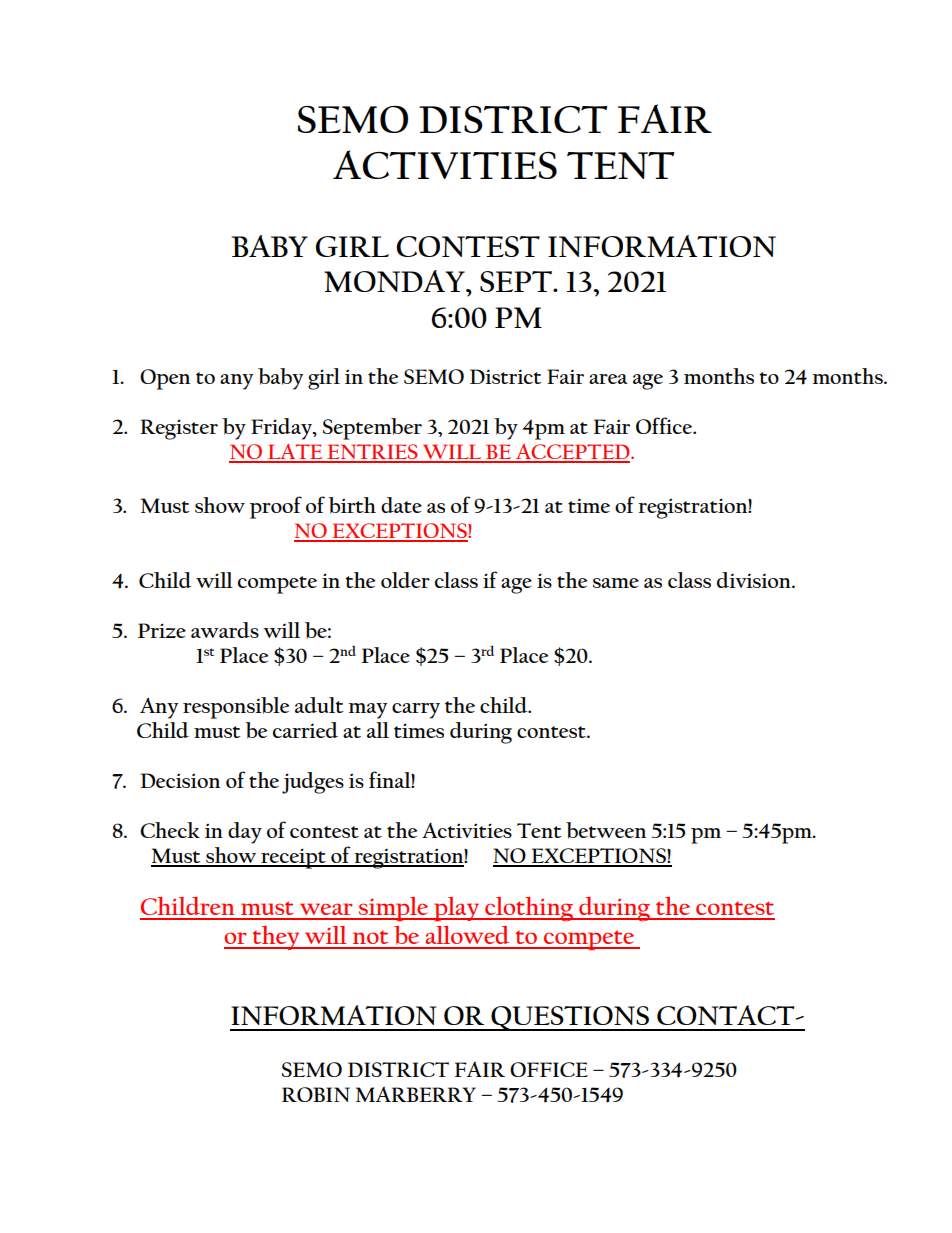  Describe the element at coordinates (608, 379) in the image. I see `area` at that location.
